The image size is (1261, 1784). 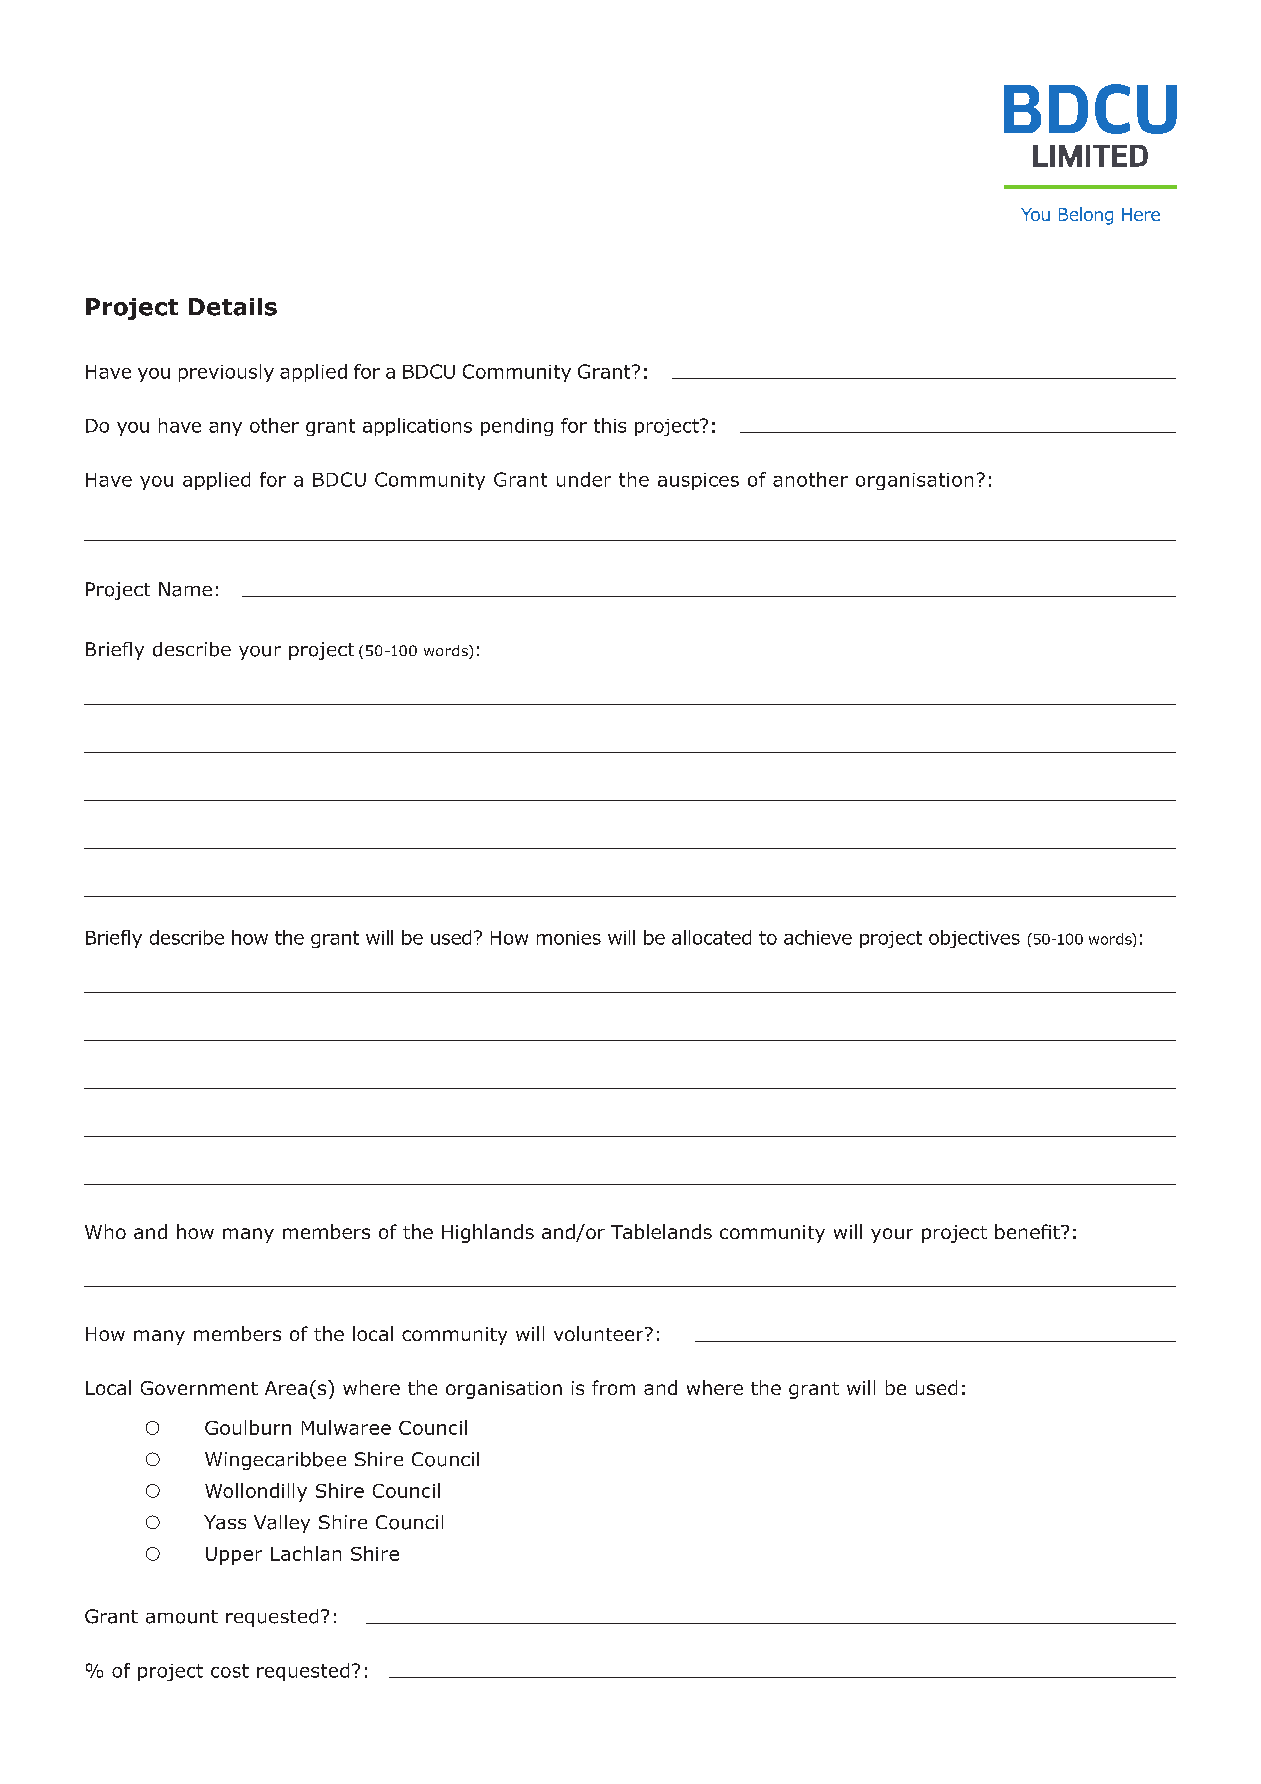 I want to click on Lachlan, so click(x=306, y=1553).
